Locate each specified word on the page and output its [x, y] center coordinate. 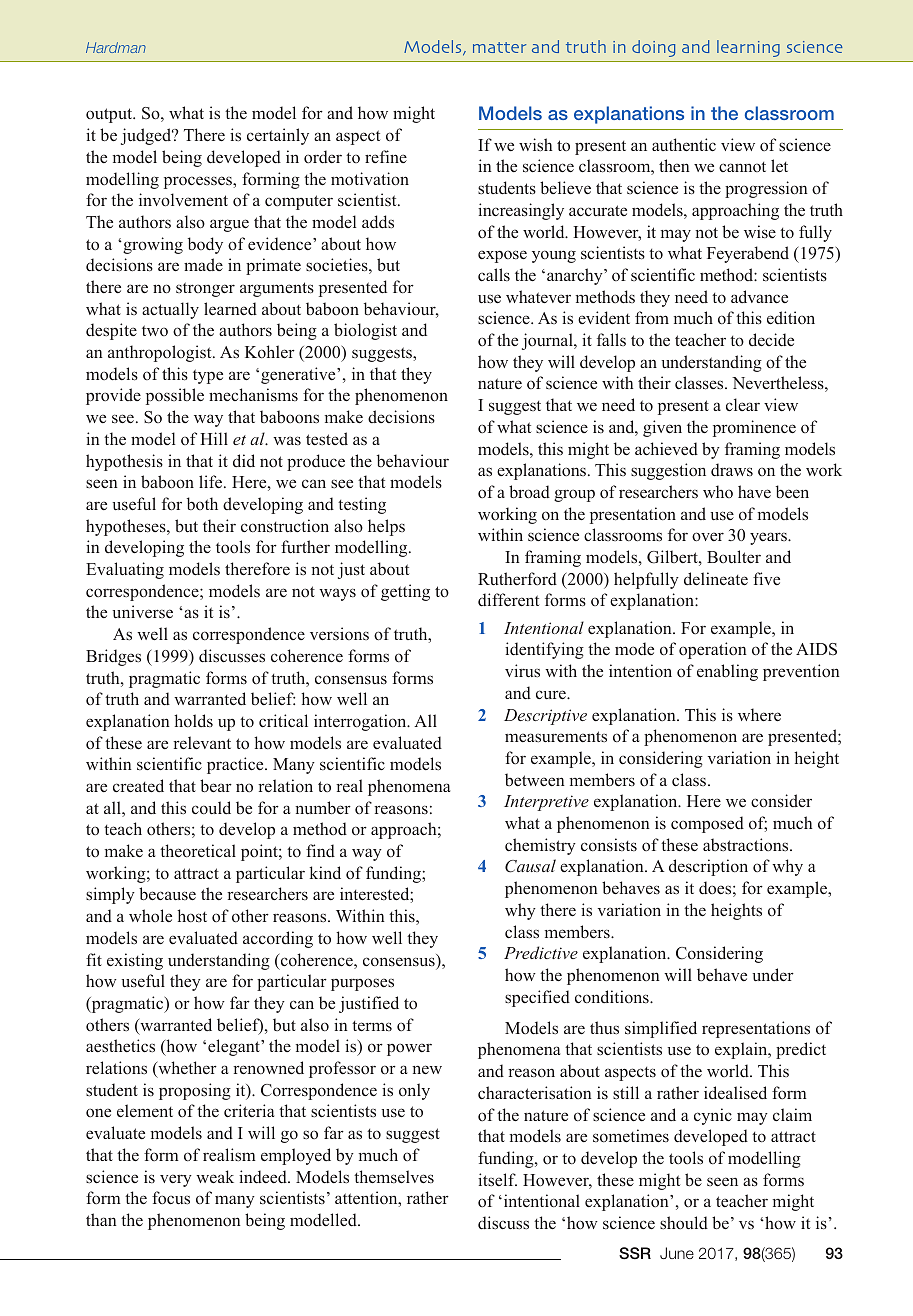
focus [171, 1197]
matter [499, 47]
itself [497, 1179]
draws [732, 470]
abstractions [747, 844]
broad [529, 492]
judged [147, 136]
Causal [530, 866]
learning [748, 48]
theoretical [198, 851]
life [212, 481]
